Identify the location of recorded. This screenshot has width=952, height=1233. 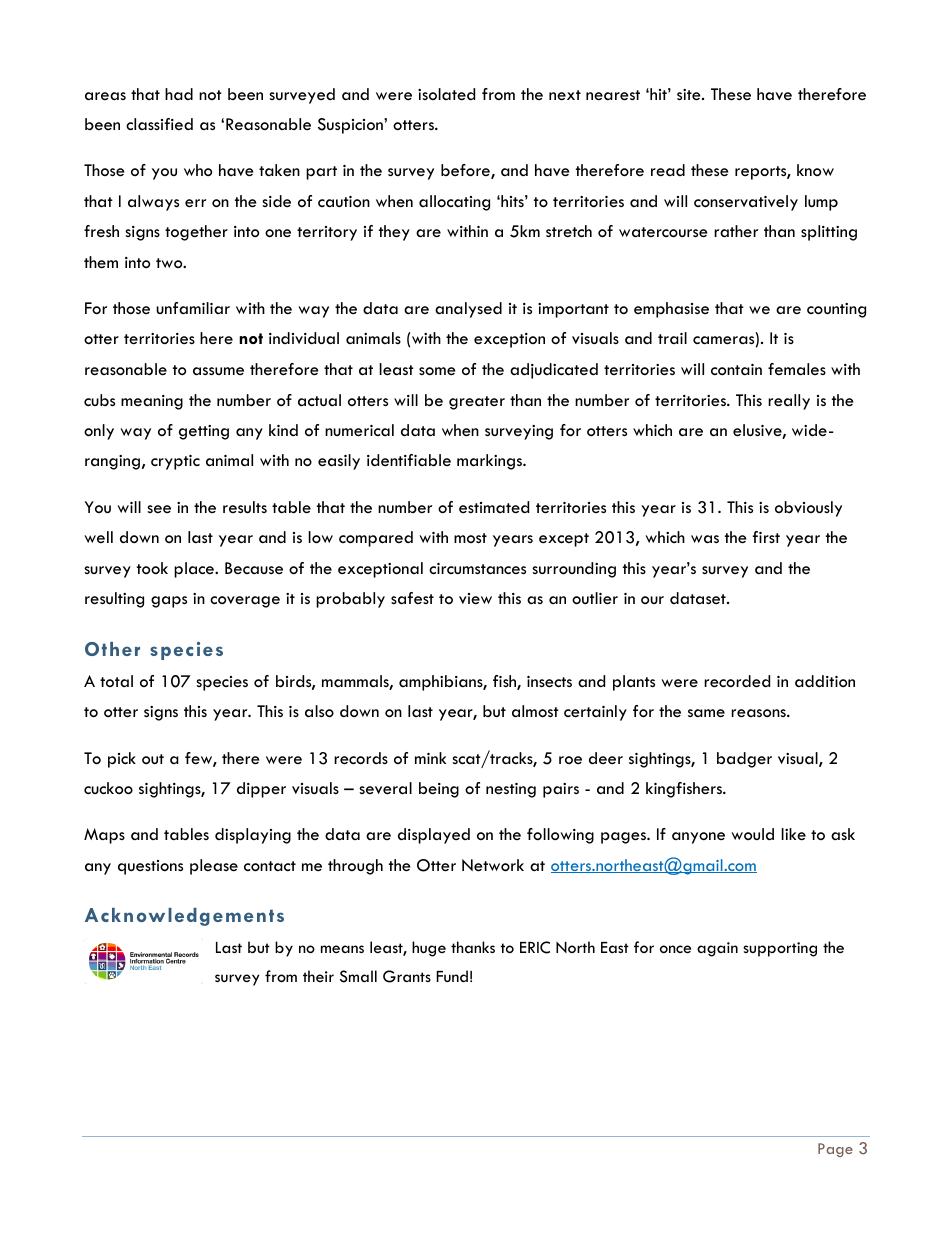
(737, 681).
